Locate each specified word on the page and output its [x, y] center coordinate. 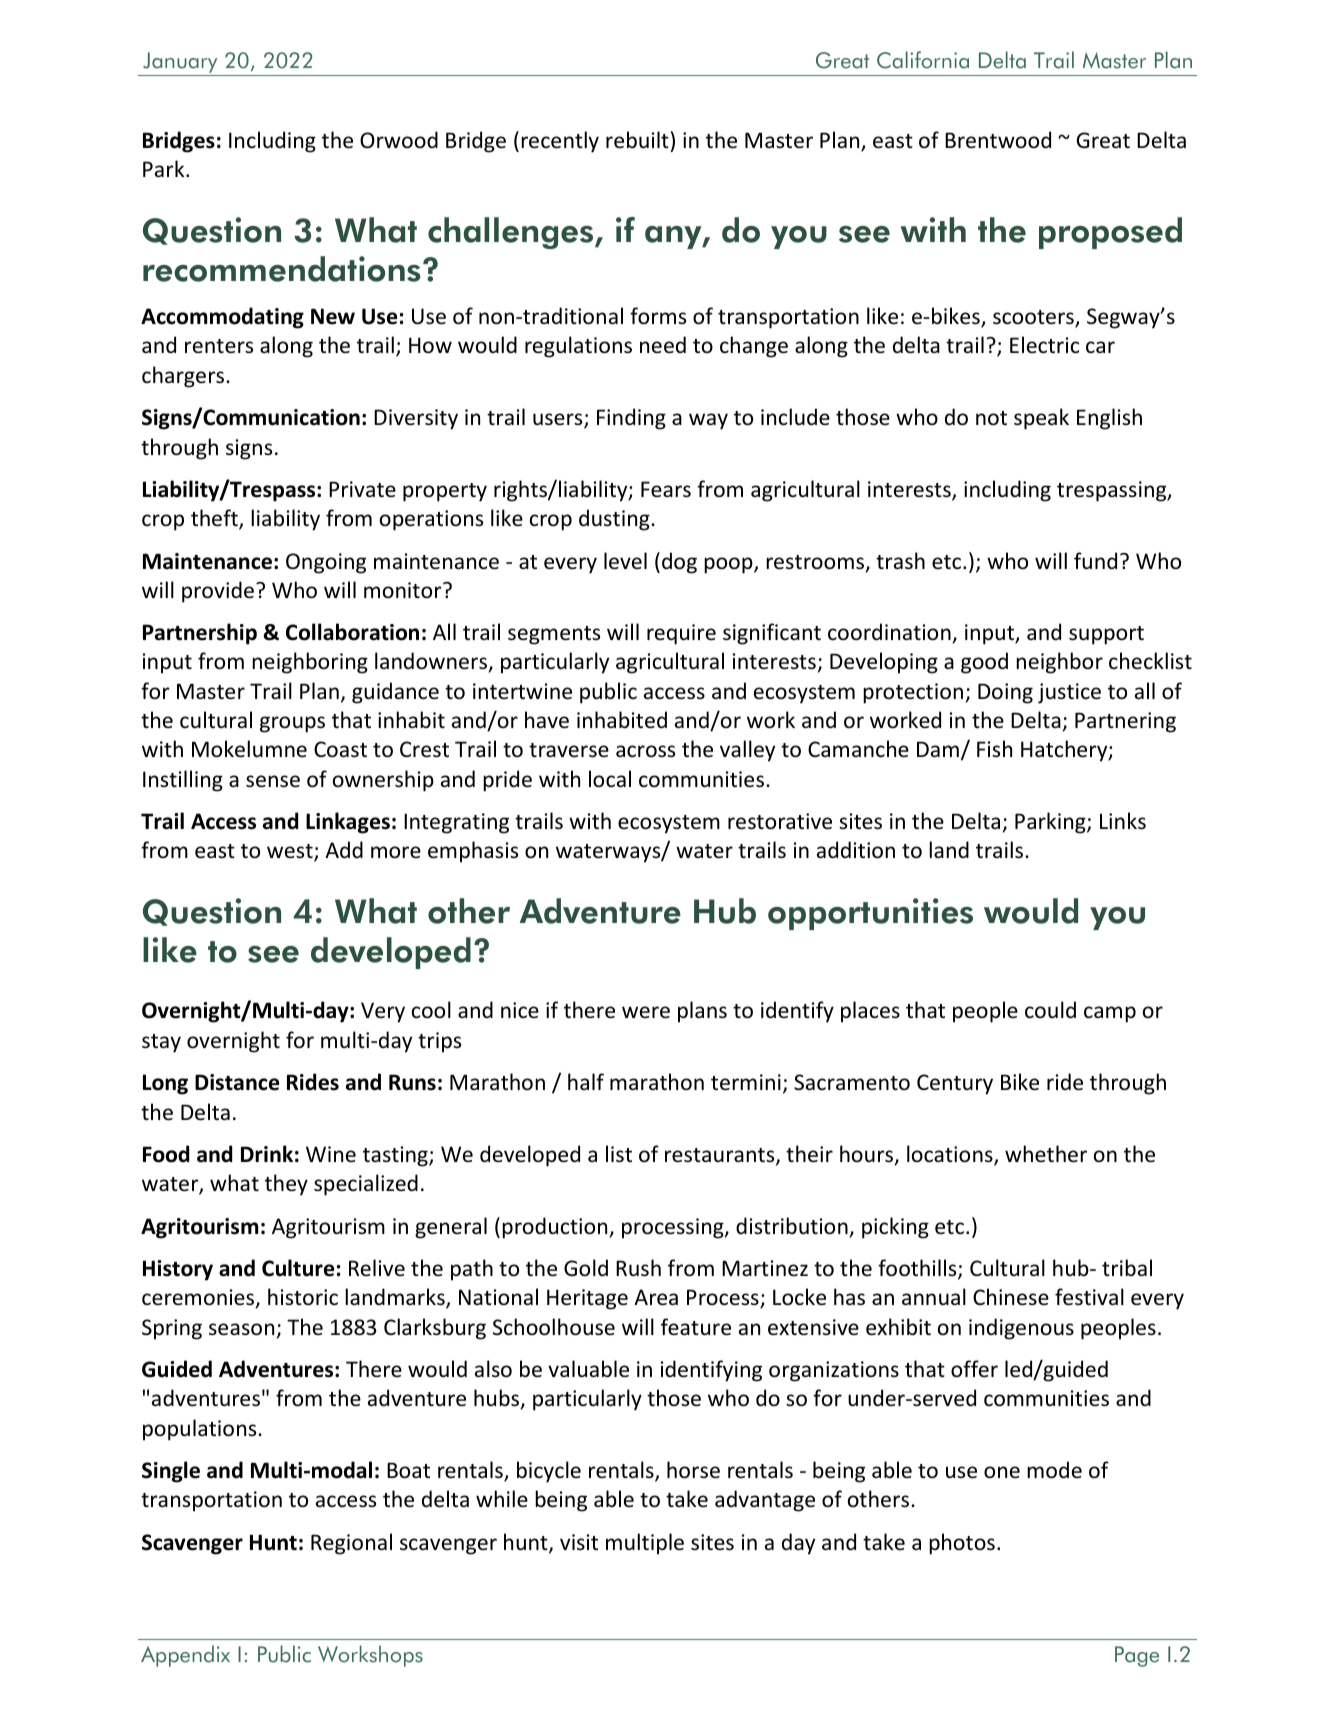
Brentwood [998, 140]
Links [1123, 821]
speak [1041, 419]
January [180, 62]
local [610, 779]
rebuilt [637, 140]
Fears [666, 489]
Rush [638, 1268]
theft [215, 519]
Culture [298, 1268]
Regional [351, 1544]
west [291, 853]
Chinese [1011, 1297]
